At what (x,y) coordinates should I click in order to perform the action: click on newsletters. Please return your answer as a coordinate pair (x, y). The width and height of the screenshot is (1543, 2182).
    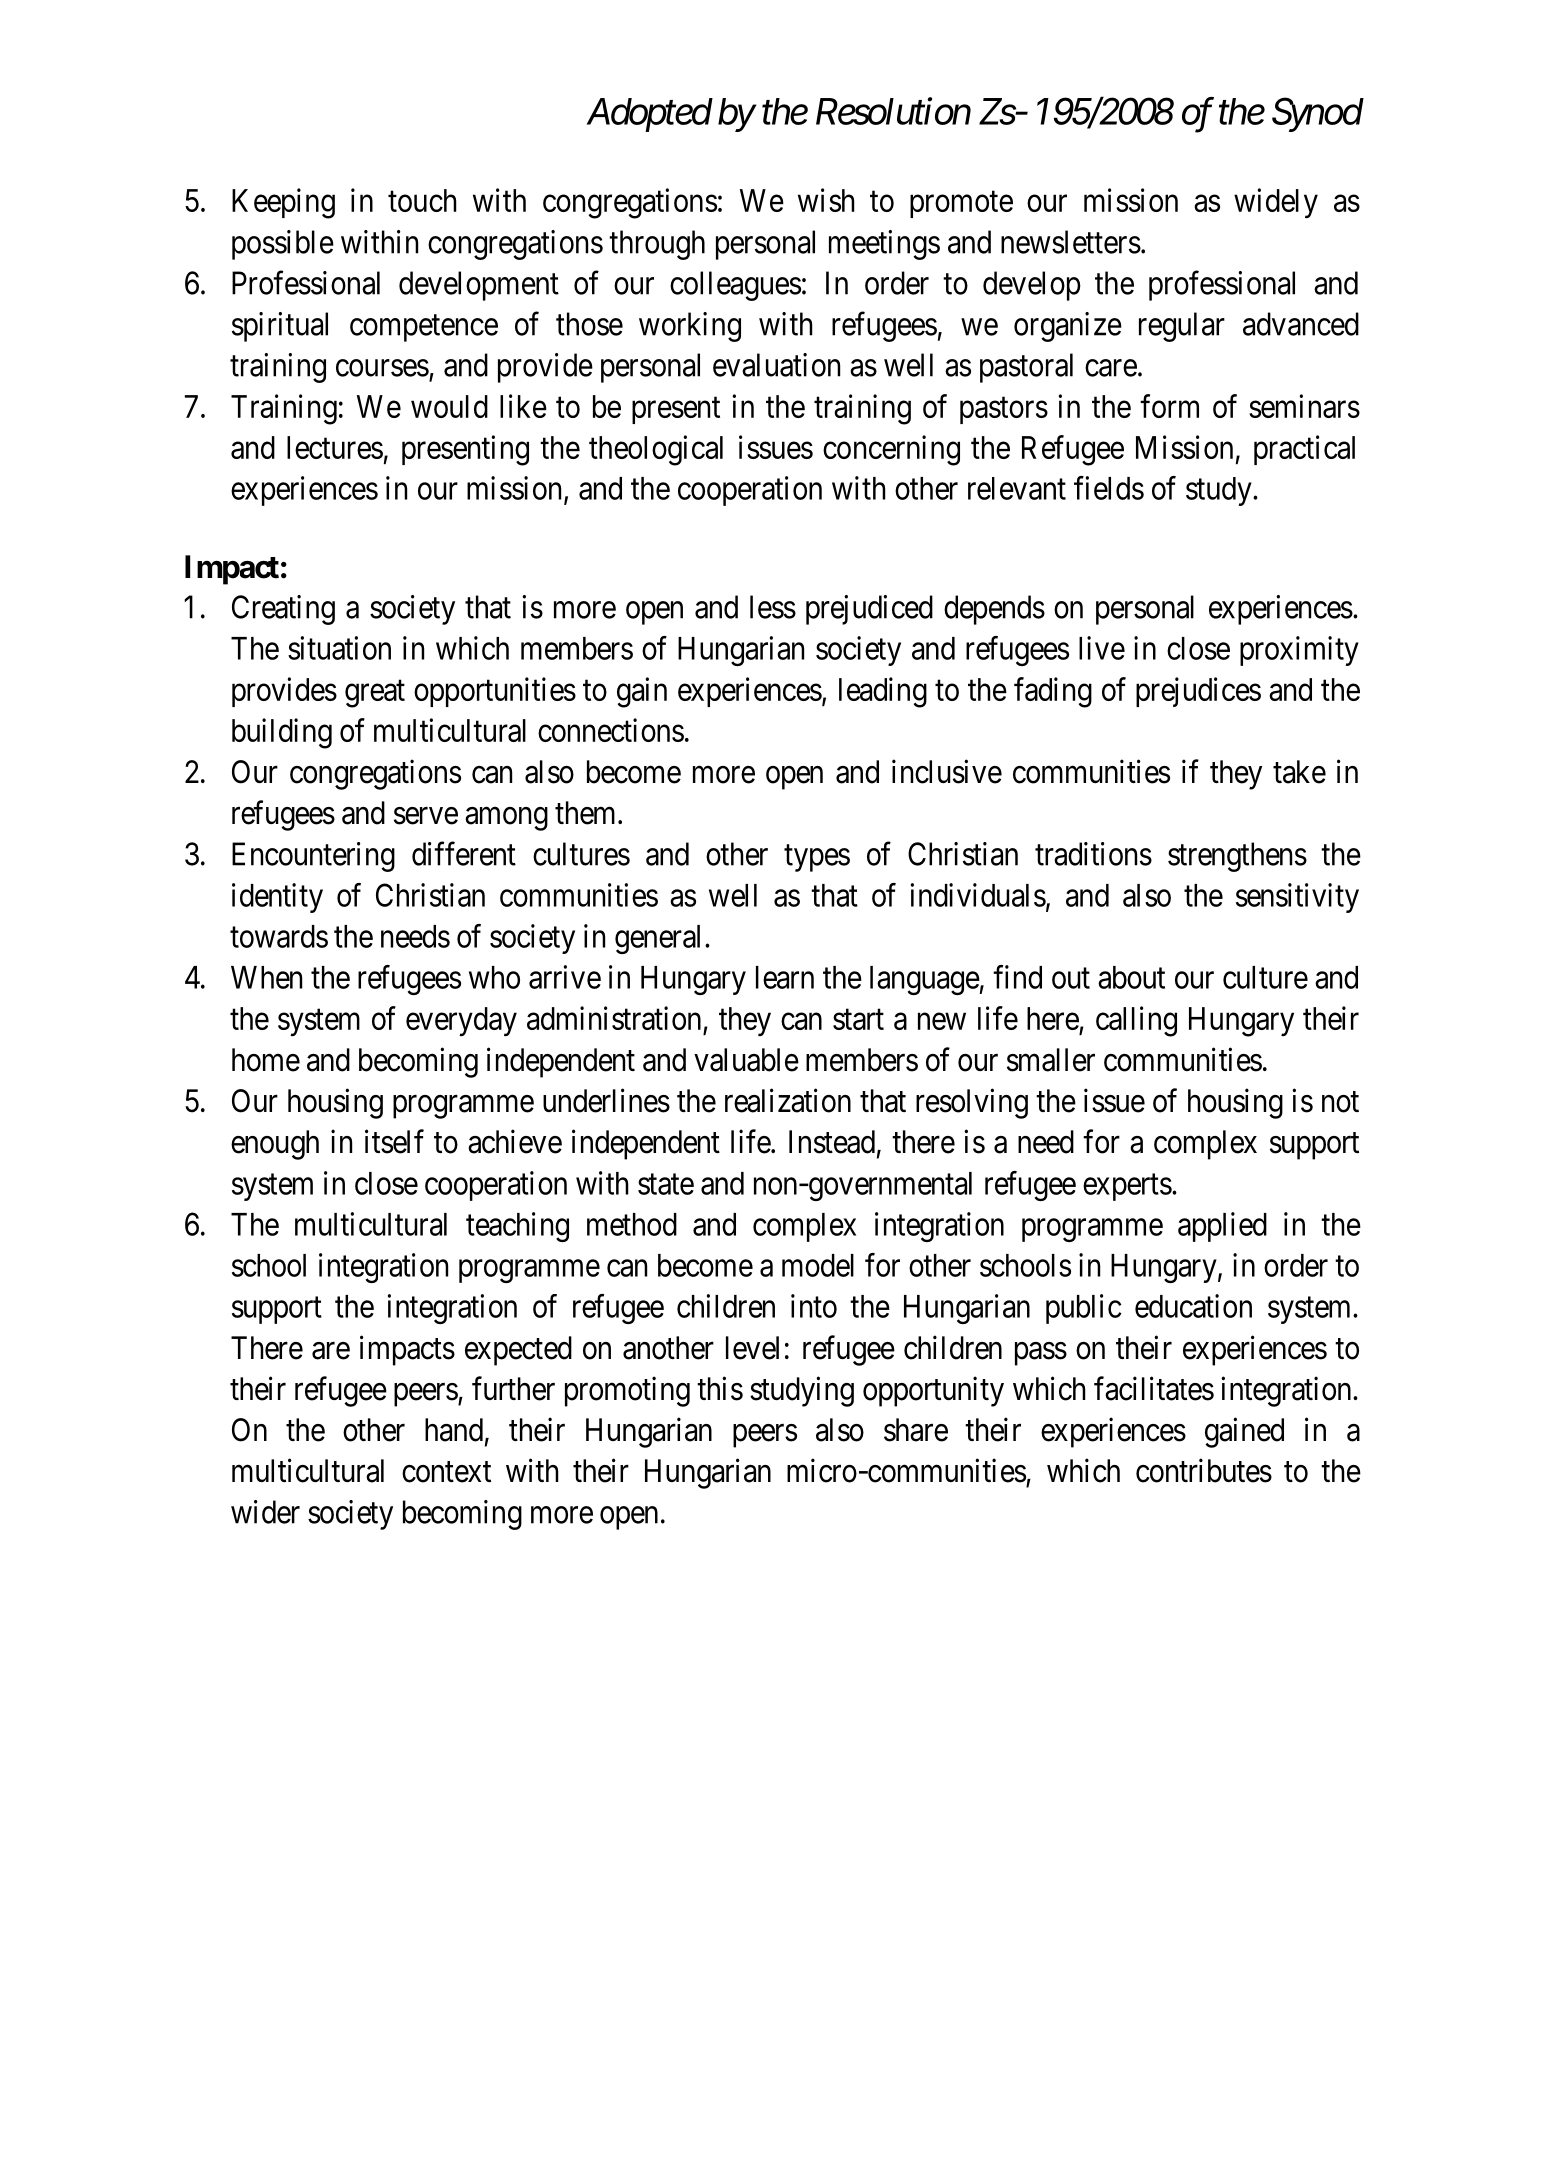
    Looking at the image, I should click on (1071, 242).
